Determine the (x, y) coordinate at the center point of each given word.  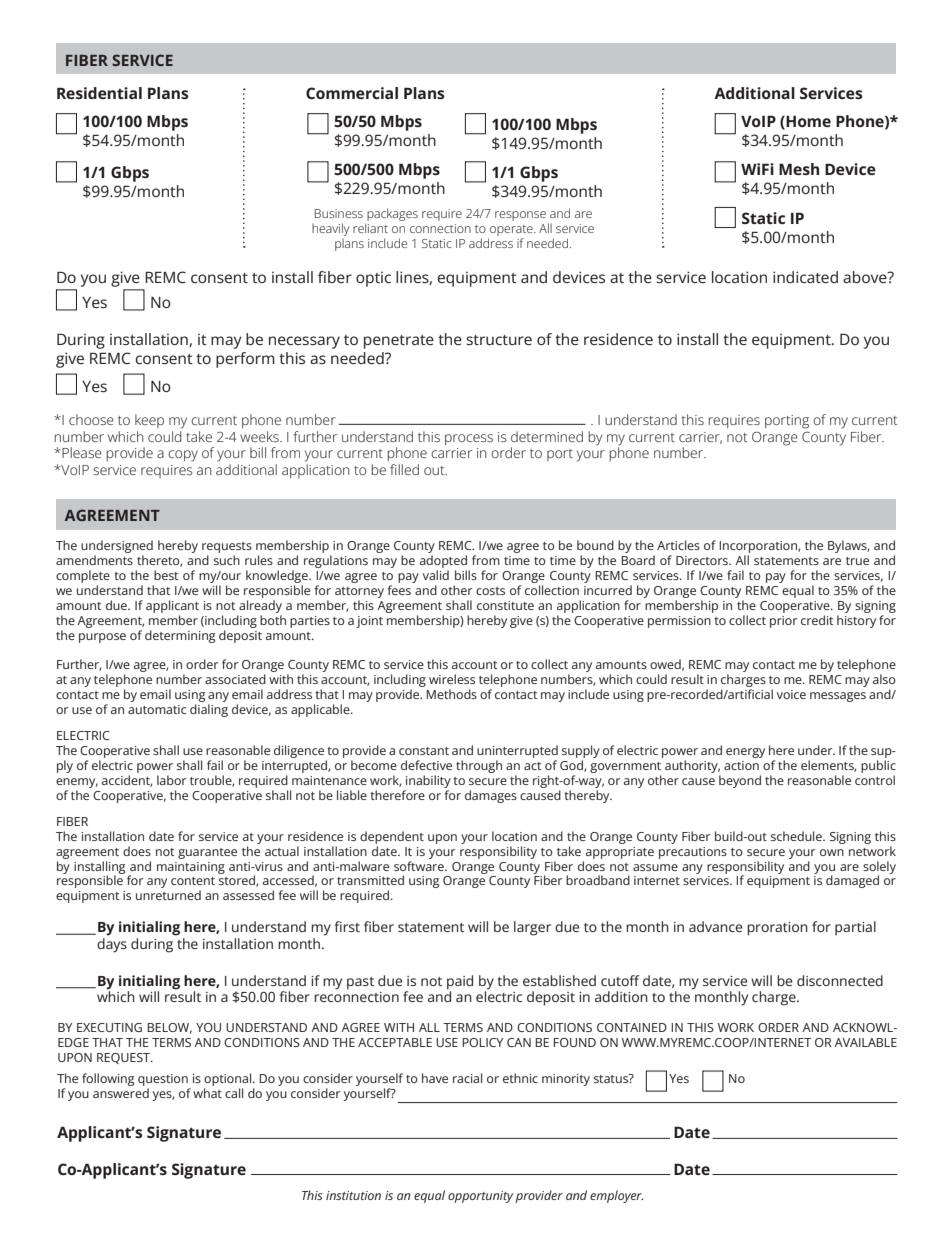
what (207, 1091)
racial (467, 1078)
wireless (452, 679)
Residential (99, 93)
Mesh (799, 169)
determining (180, 636)
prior (783, 622)
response (520, 216)
